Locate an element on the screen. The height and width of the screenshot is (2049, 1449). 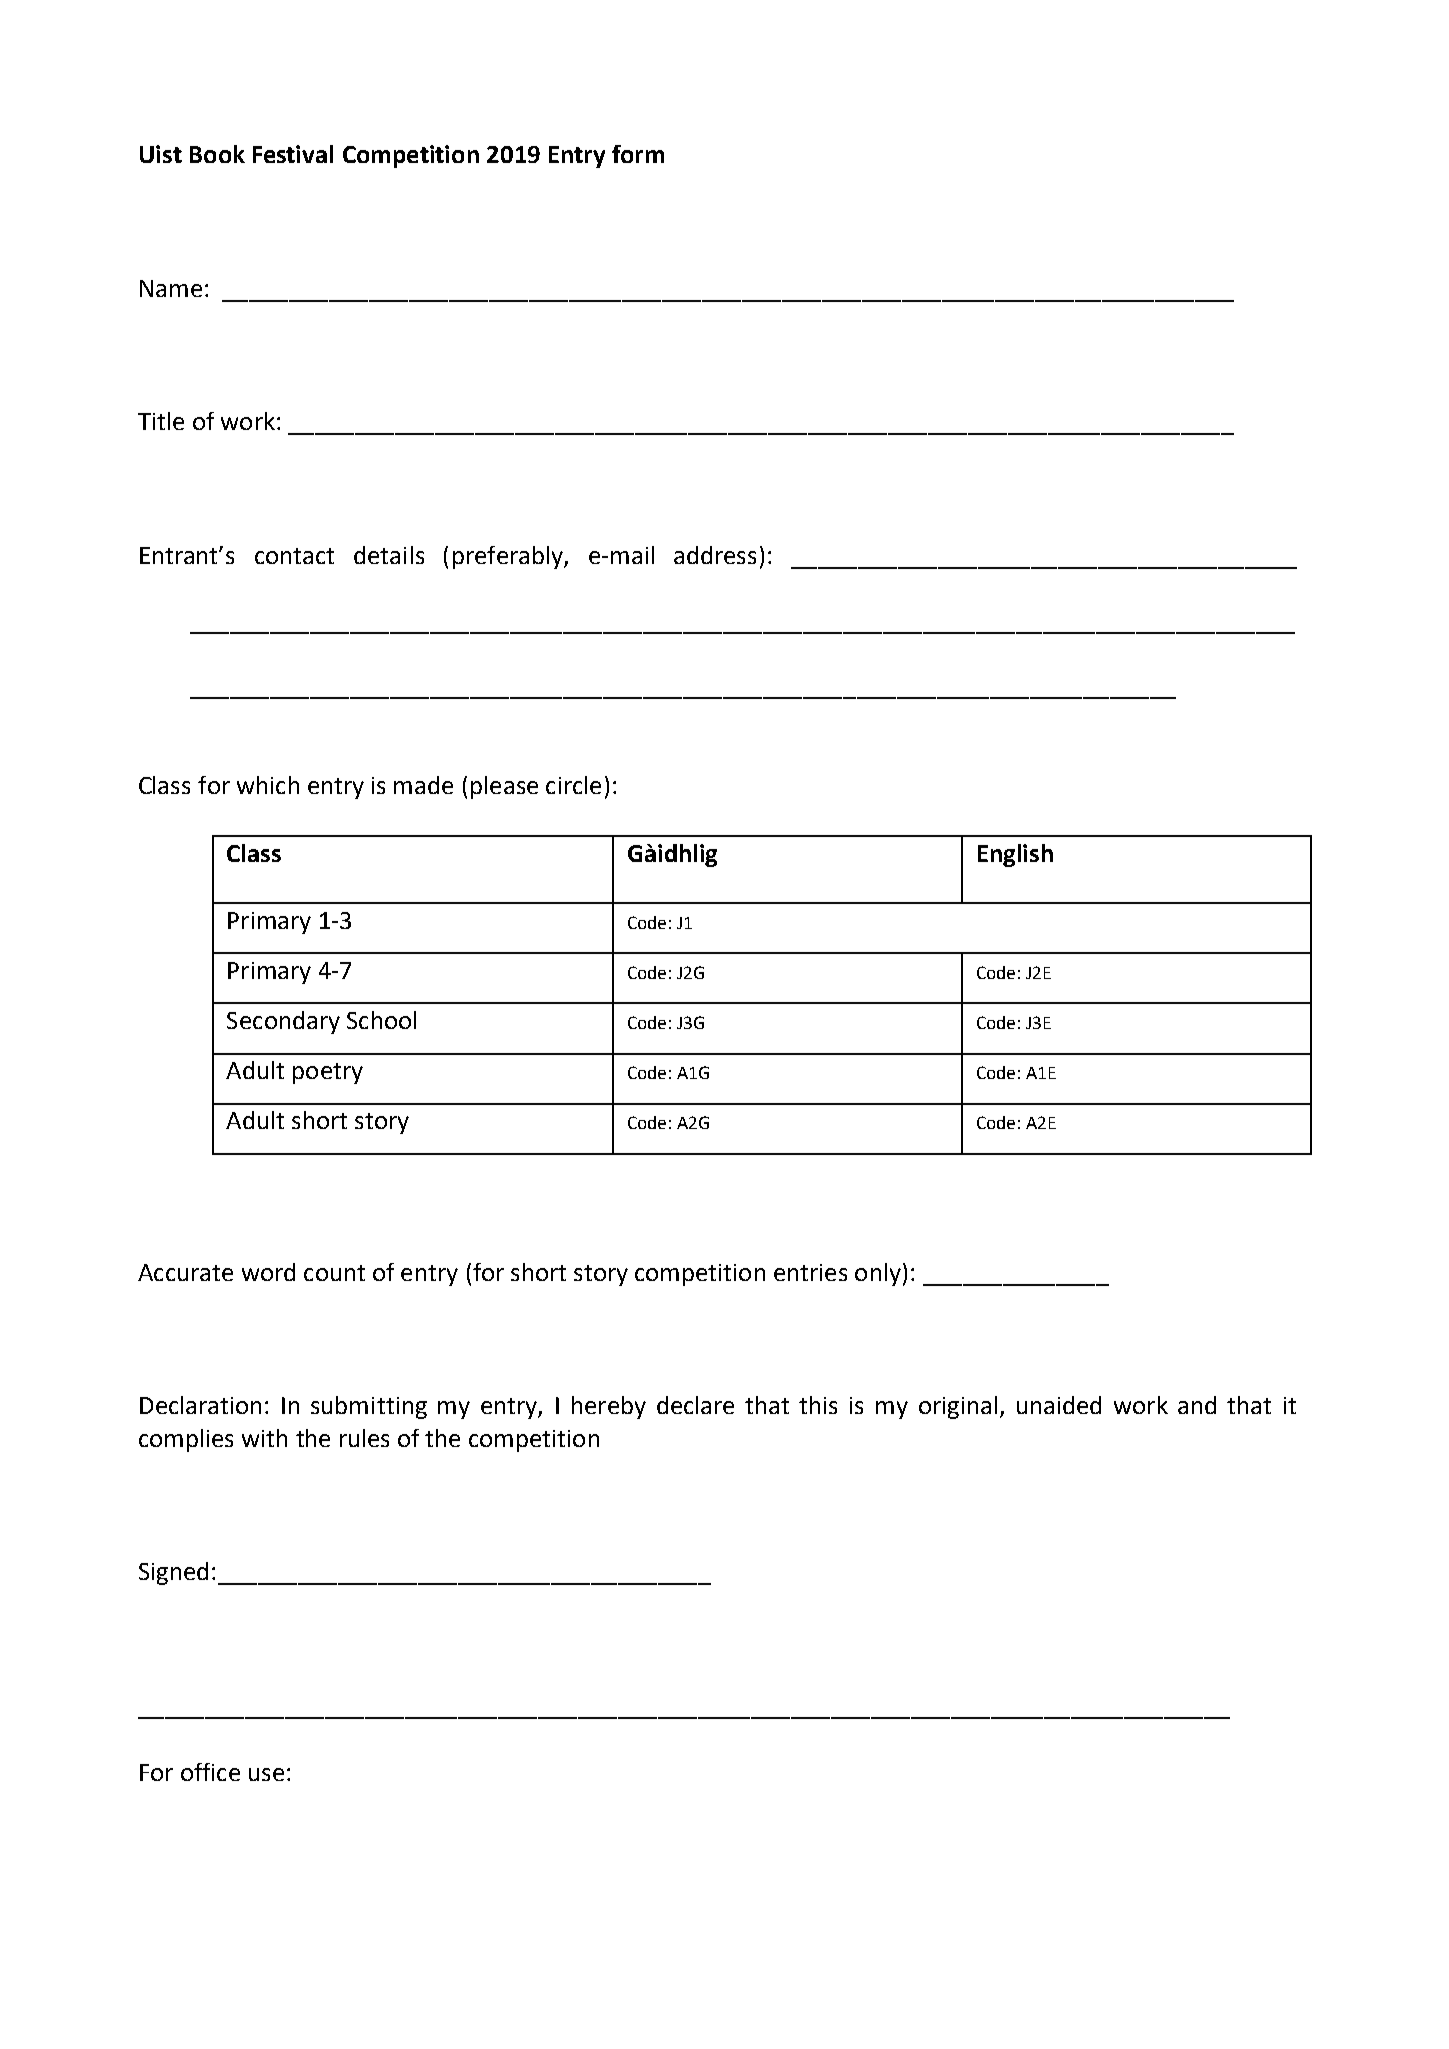
which is located at coordinates (268, 785).
